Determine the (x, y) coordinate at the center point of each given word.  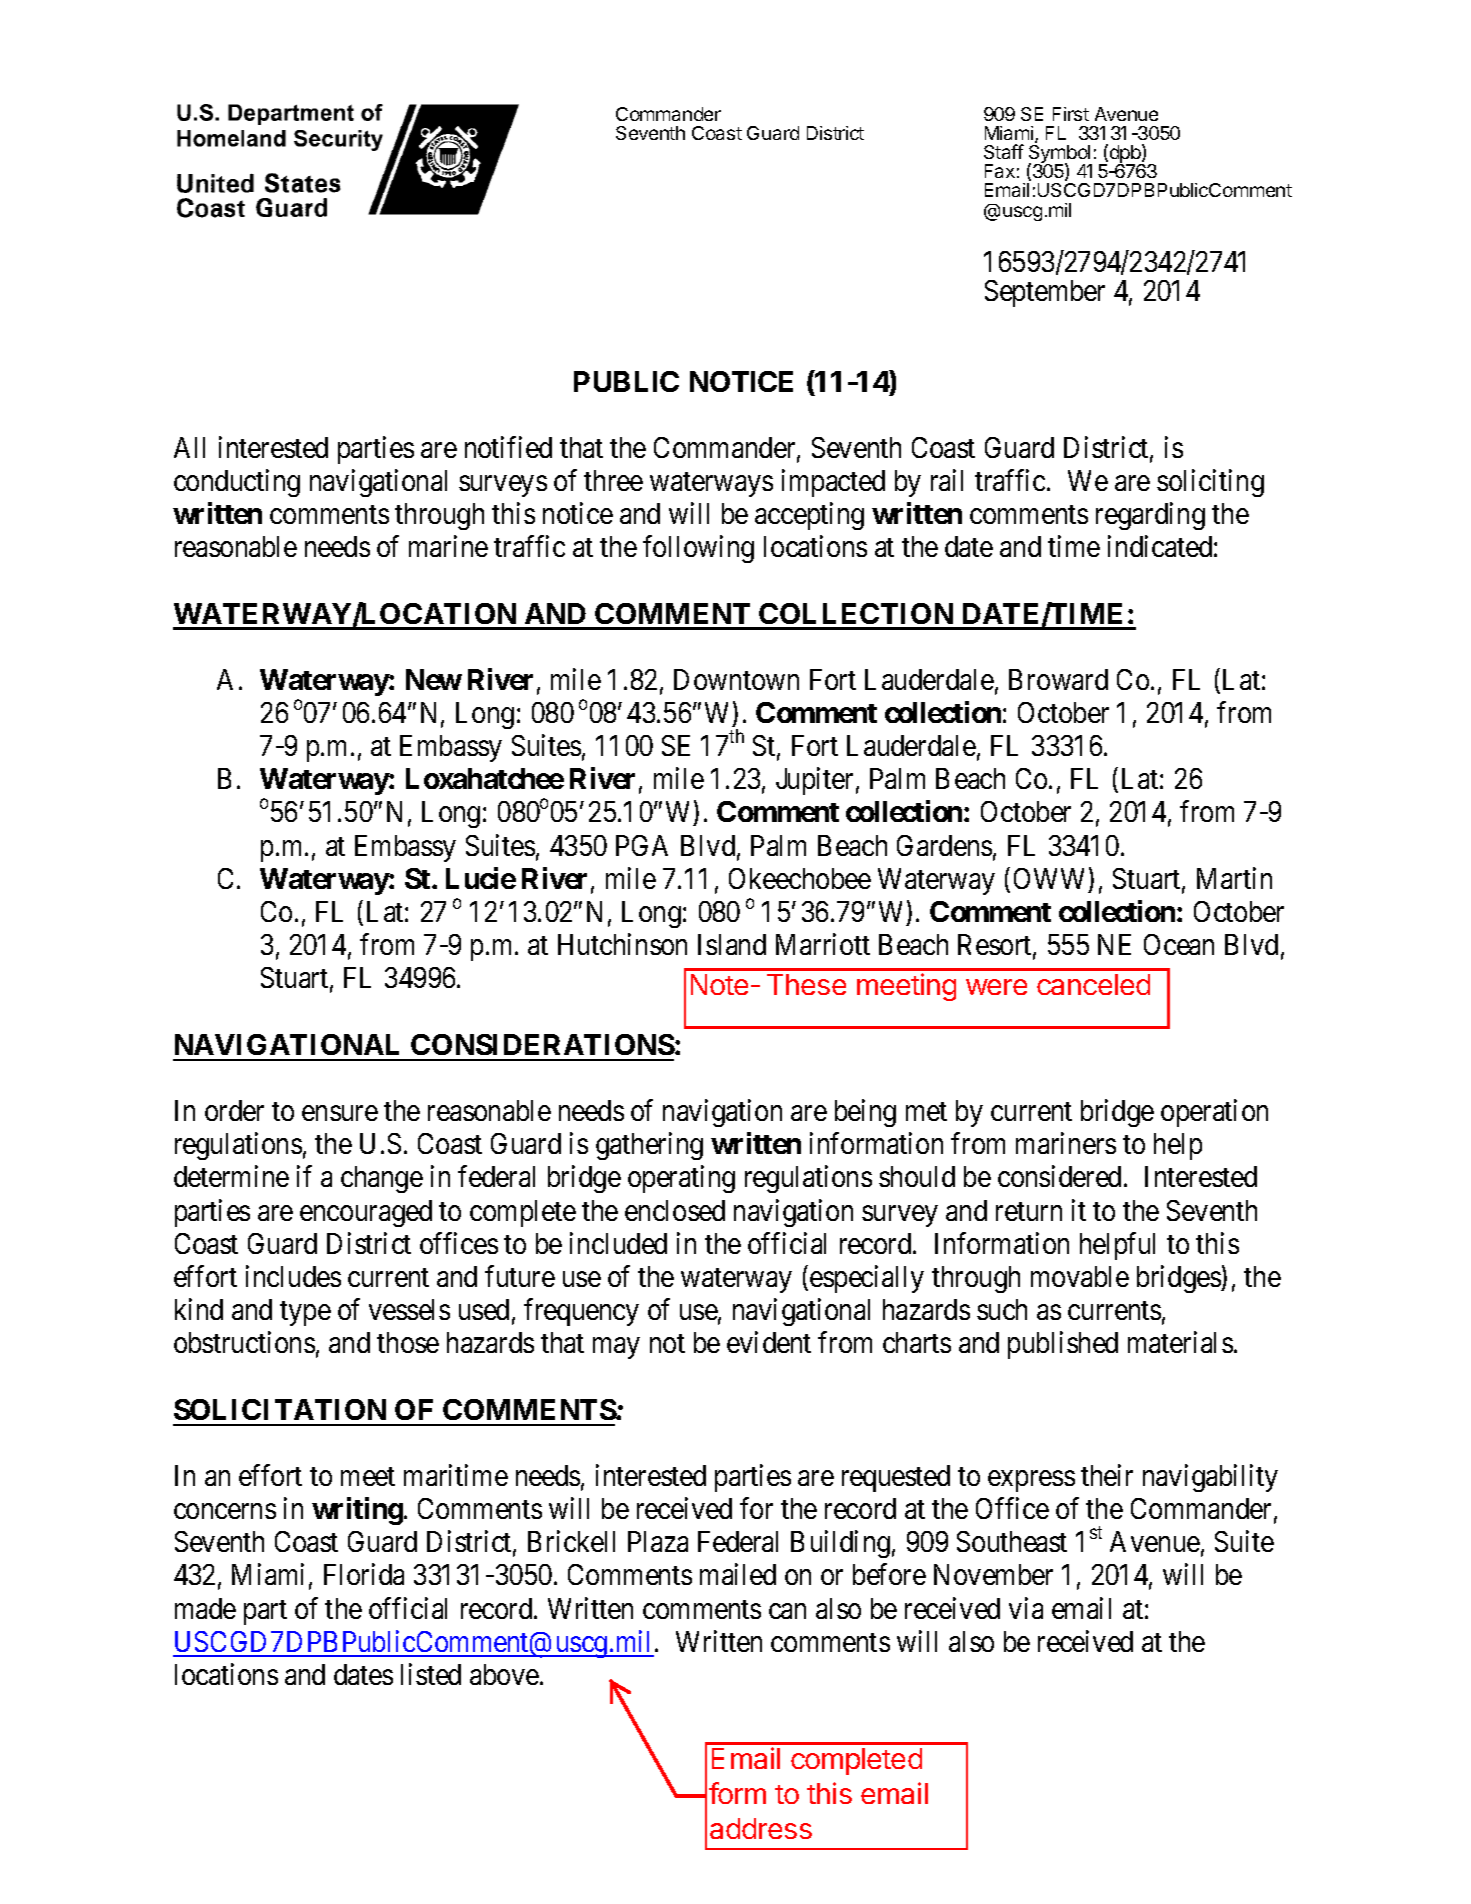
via (1026, 1608)
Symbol (1060, 155)
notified (508, 447)
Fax (1000, 171)
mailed (738, 1574)
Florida (364, 1574)
